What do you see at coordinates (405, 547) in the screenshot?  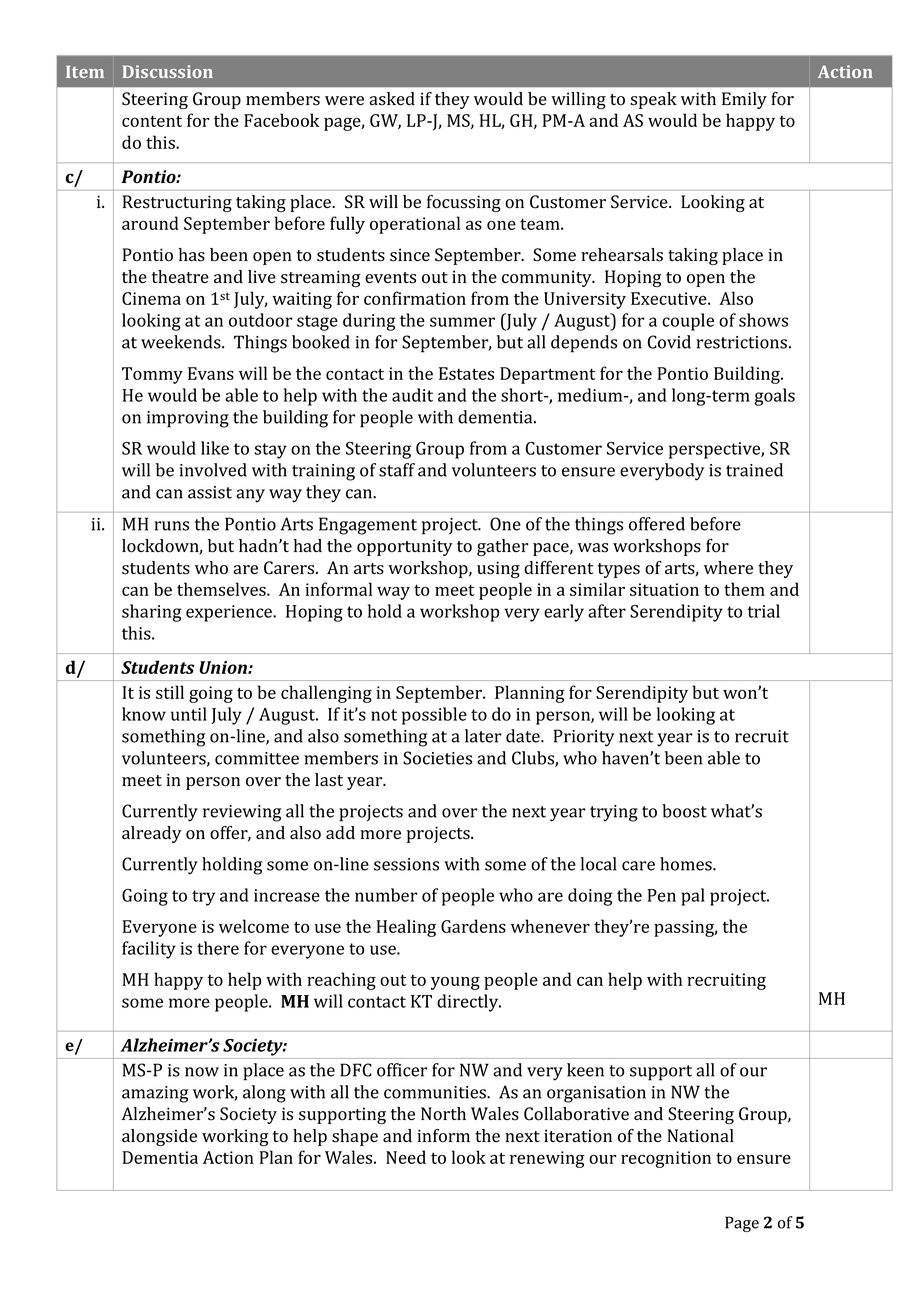 I see `opportunity` at bounding box center [405, 547].
